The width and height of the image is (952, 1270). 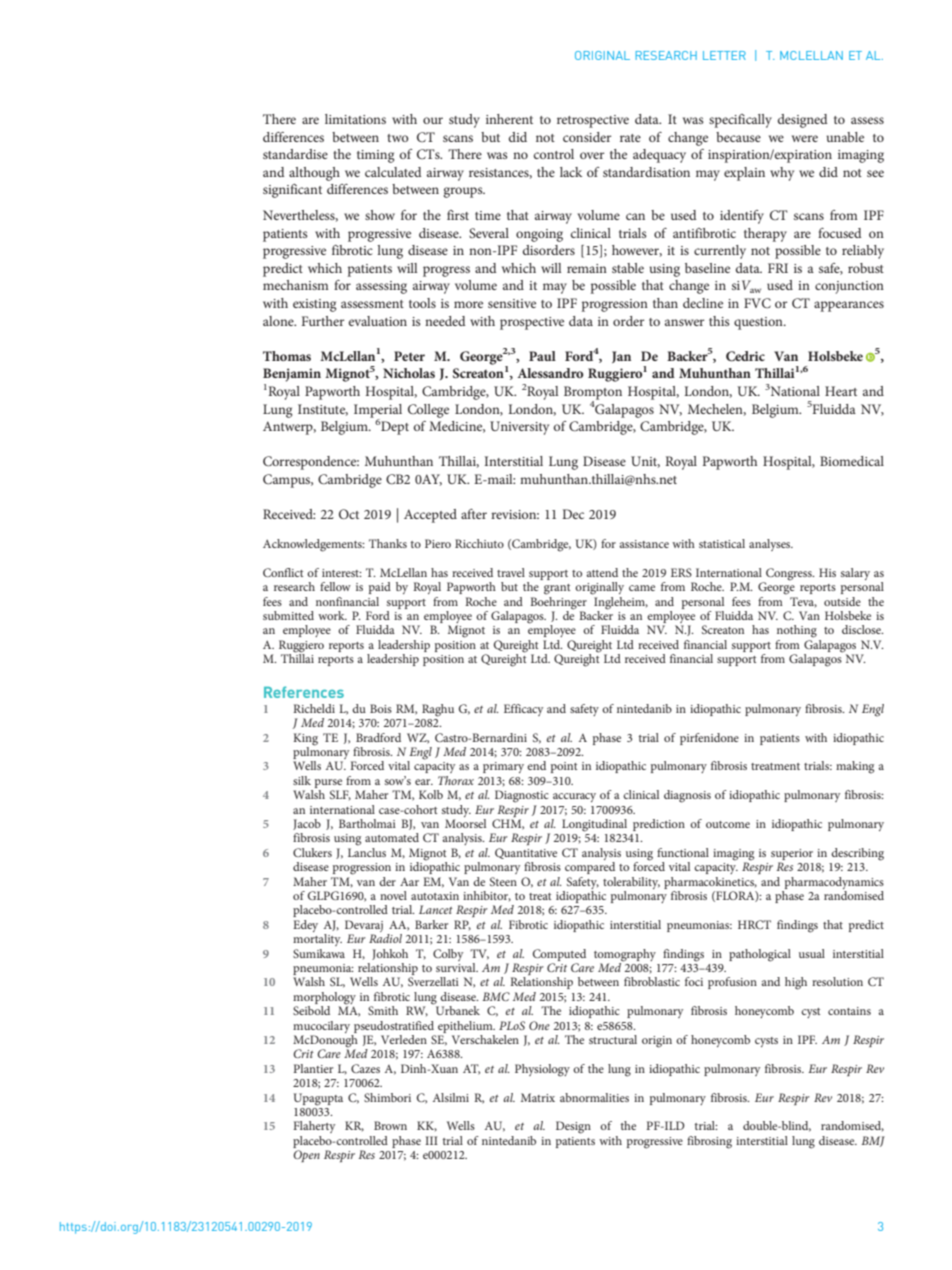 I want to click on Flaherty, so click(x=314, y=1127).
